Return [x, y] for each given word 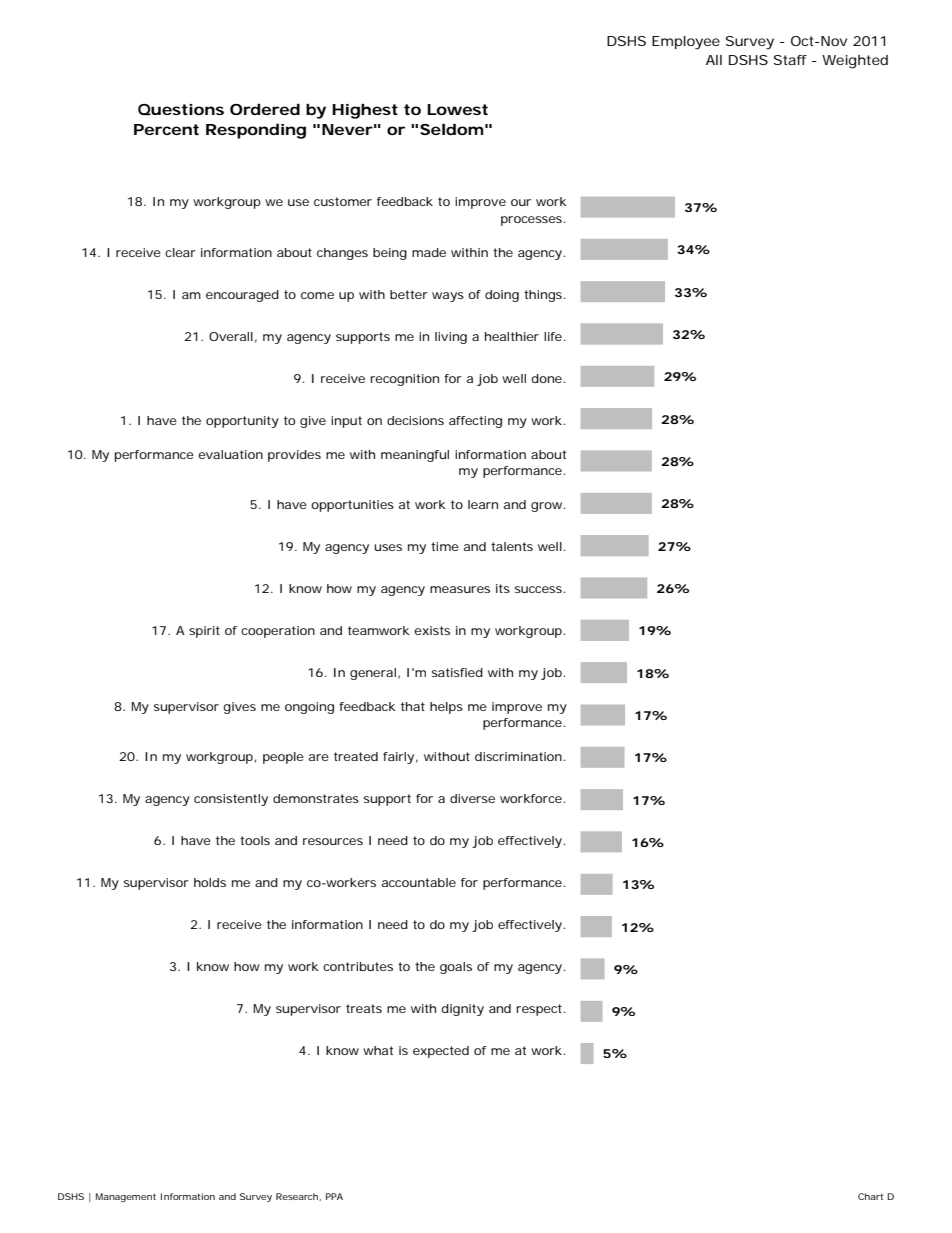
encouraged [242, 296]
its [503, 588]
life [554, 336]
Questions [181, 109]
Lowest [457, 109]
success [540, 589]
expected [441, 1052]
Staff [790, 60]
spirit [204, 632]
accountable [419, 882]
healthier [512, 336]
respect [540, 1010]
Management [126, 1197]
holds [210, 882]
